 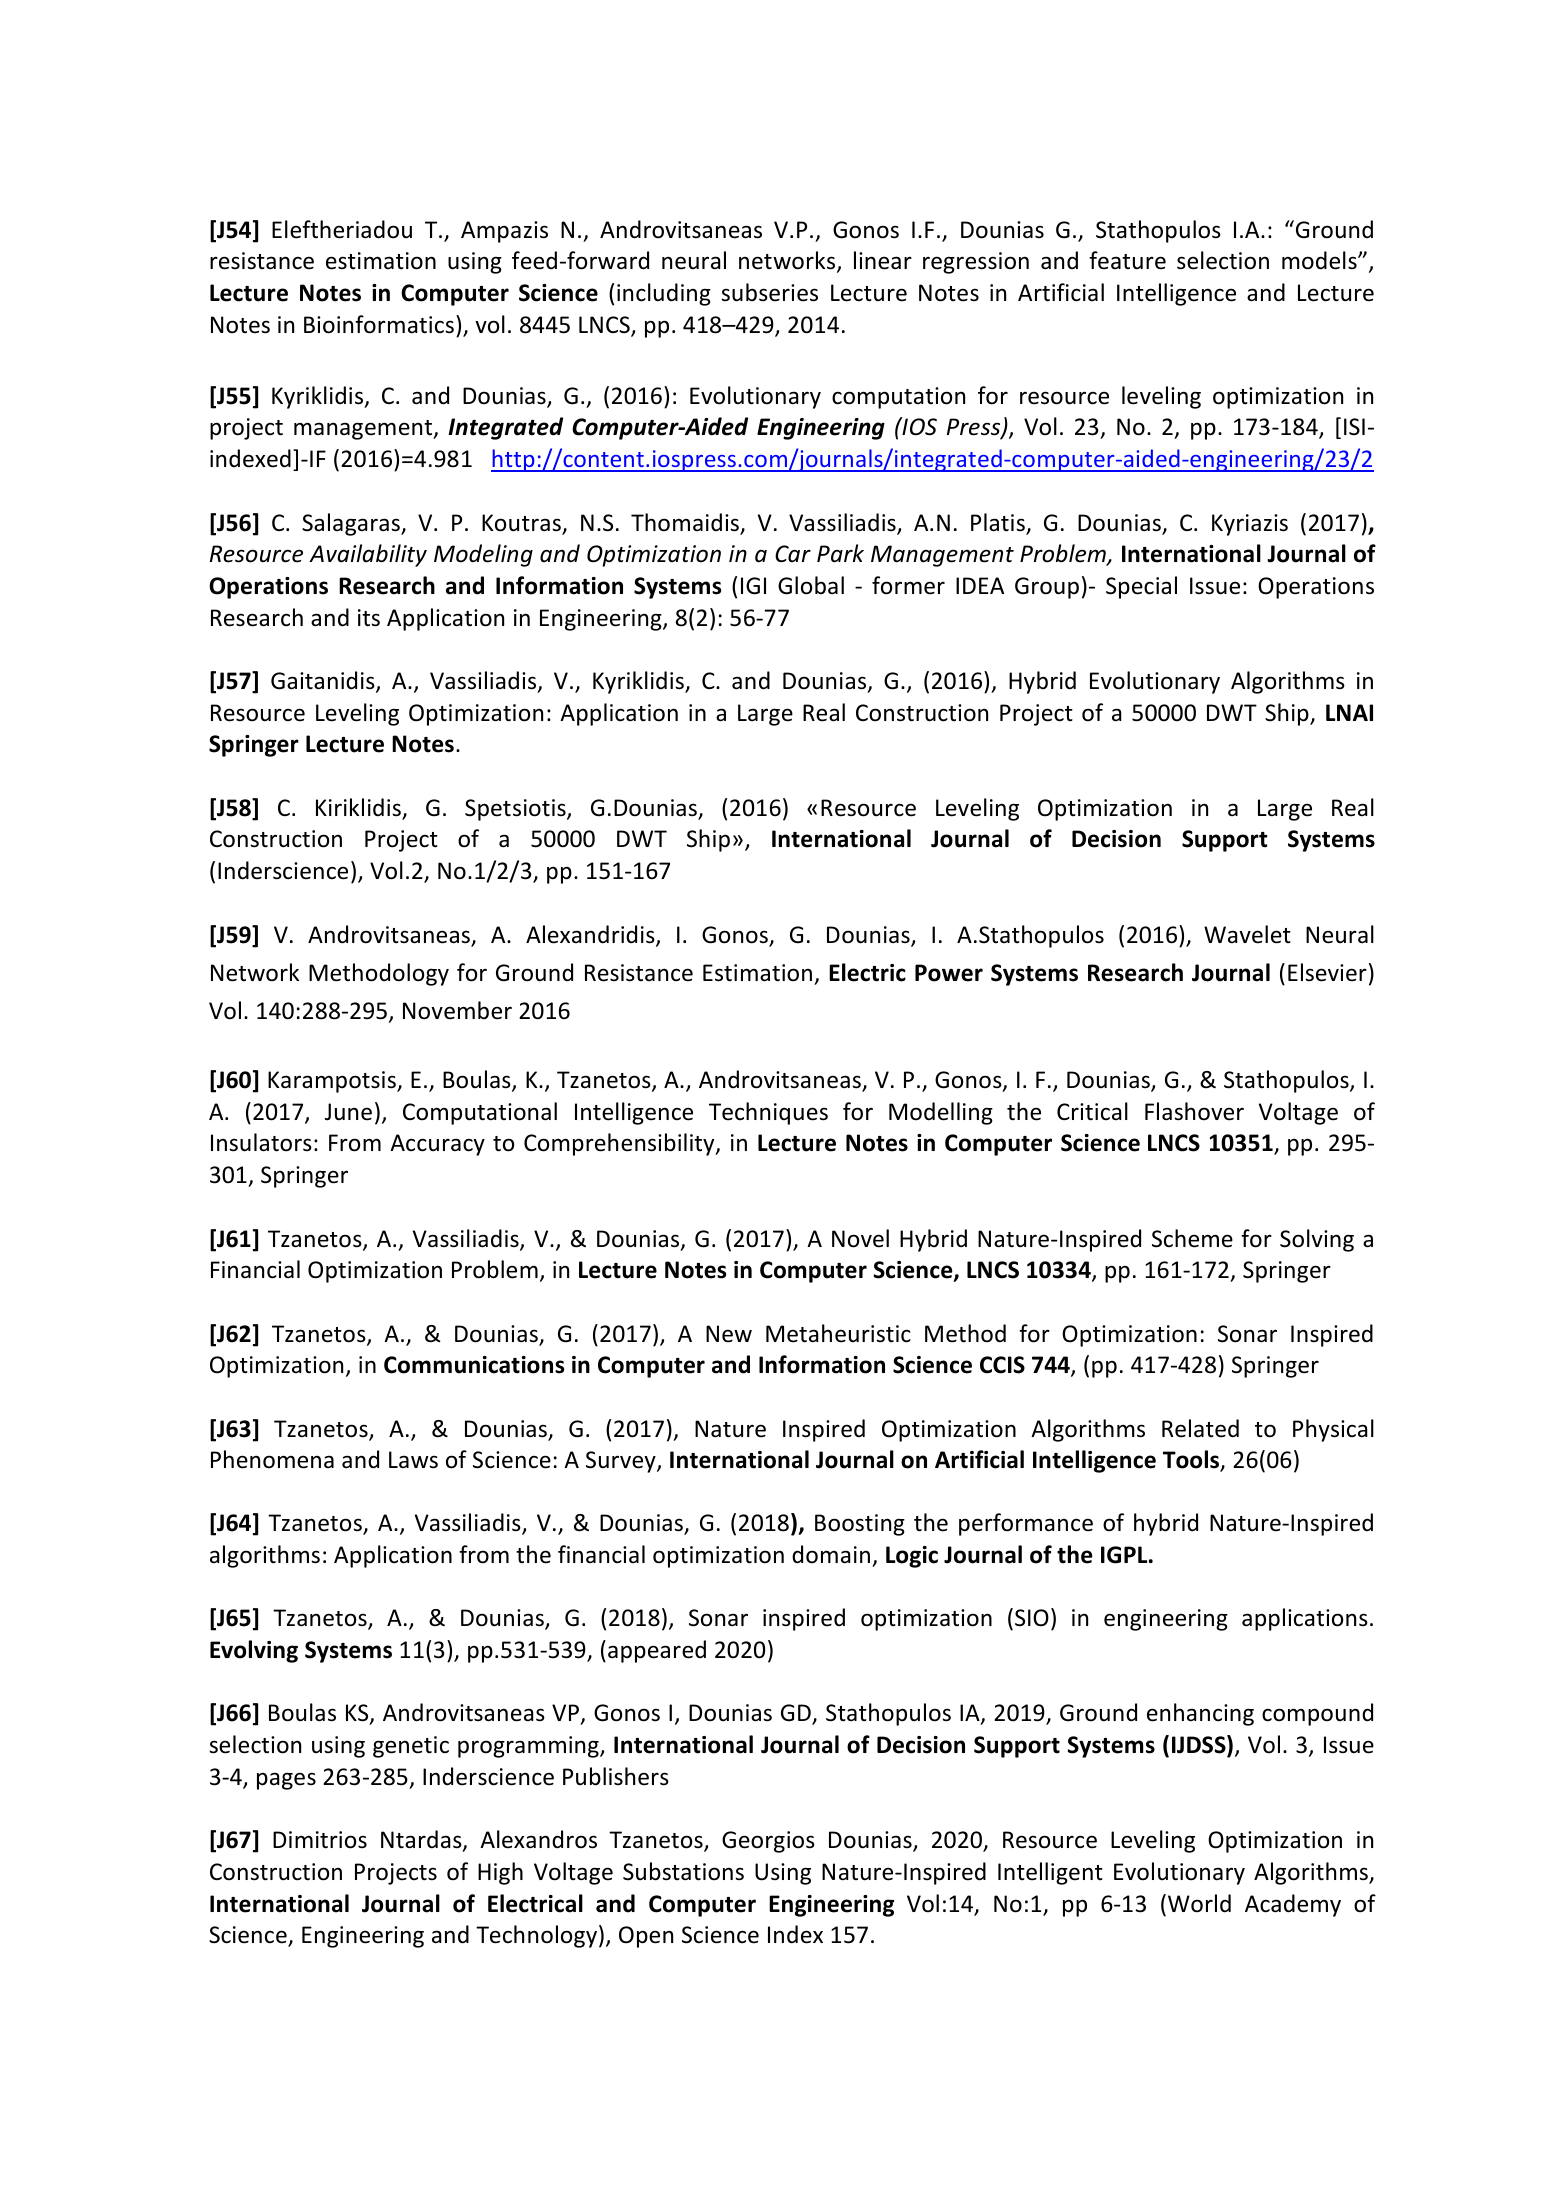 What do you see at coordinates (379, 324) in the screenshot?
I see `Bioinformatics` at bounding box center [379, 324].
